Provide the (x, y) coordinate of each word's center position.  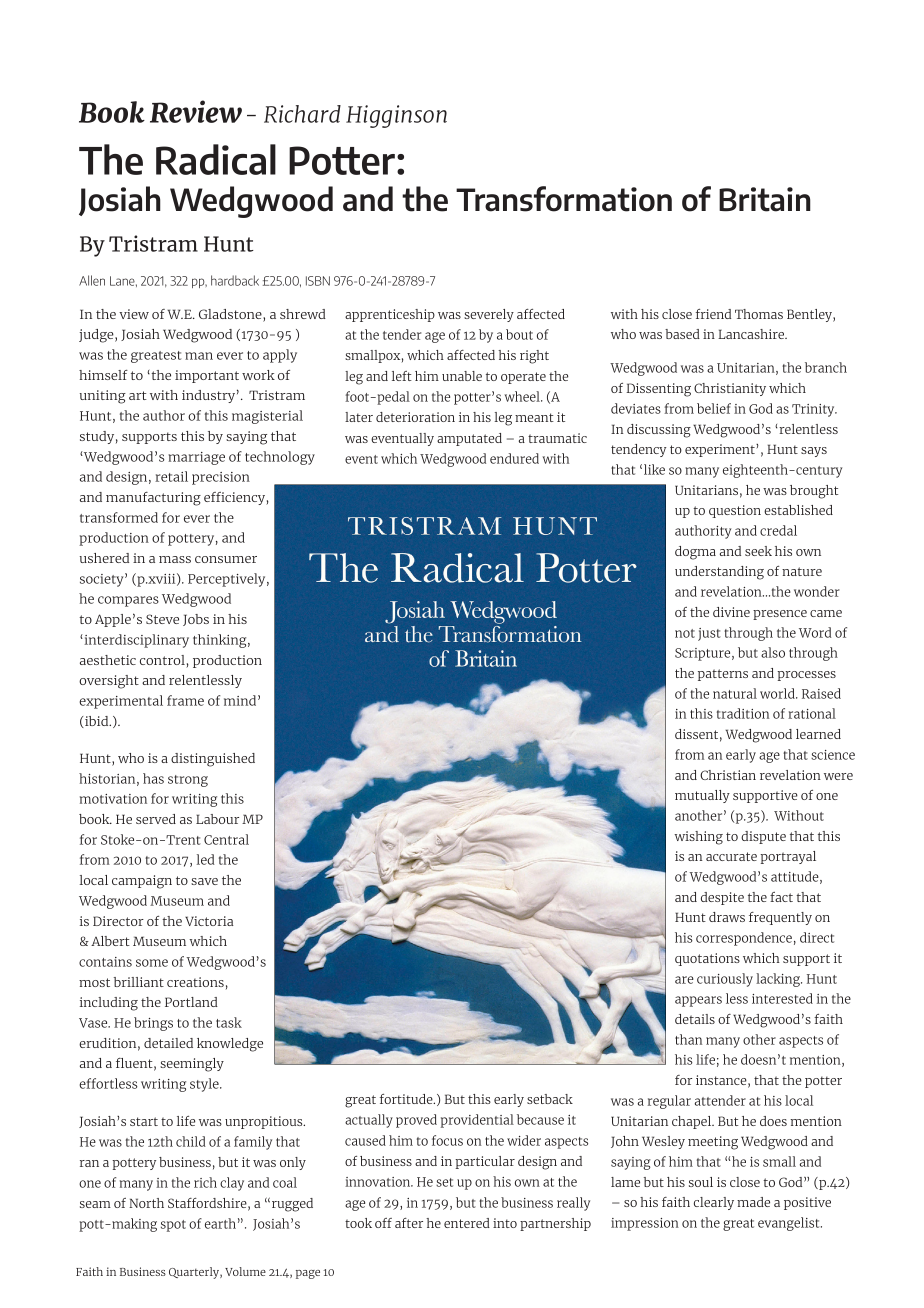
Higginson (396, 116)
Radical (216, 159)
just (709, 634)
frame (185, 700)
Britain (765, 199)
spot (173, 1226)
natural (735, 693)
